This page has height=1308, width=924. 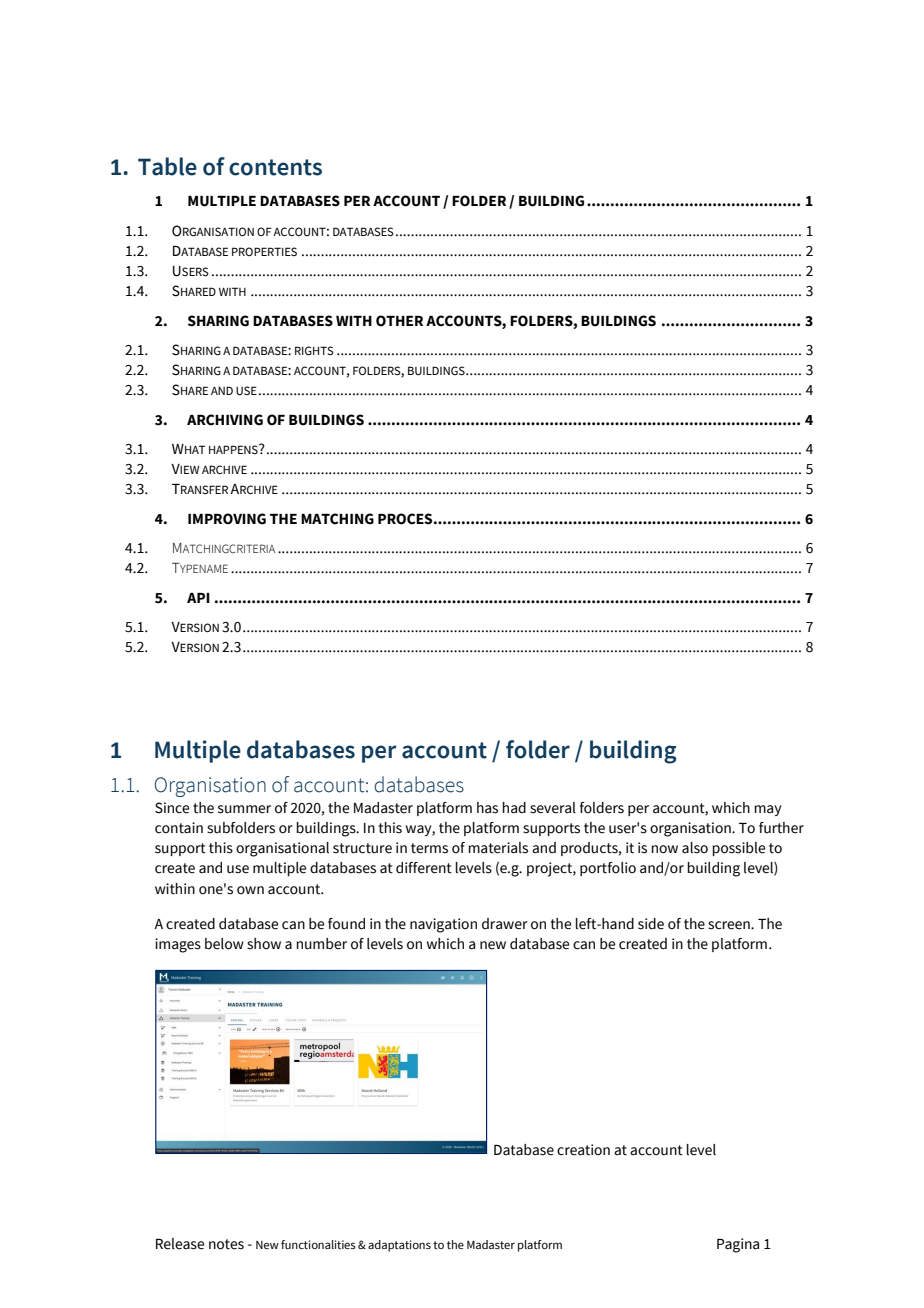 I want to click on IMPROVING, so click(x=227, y=519).
